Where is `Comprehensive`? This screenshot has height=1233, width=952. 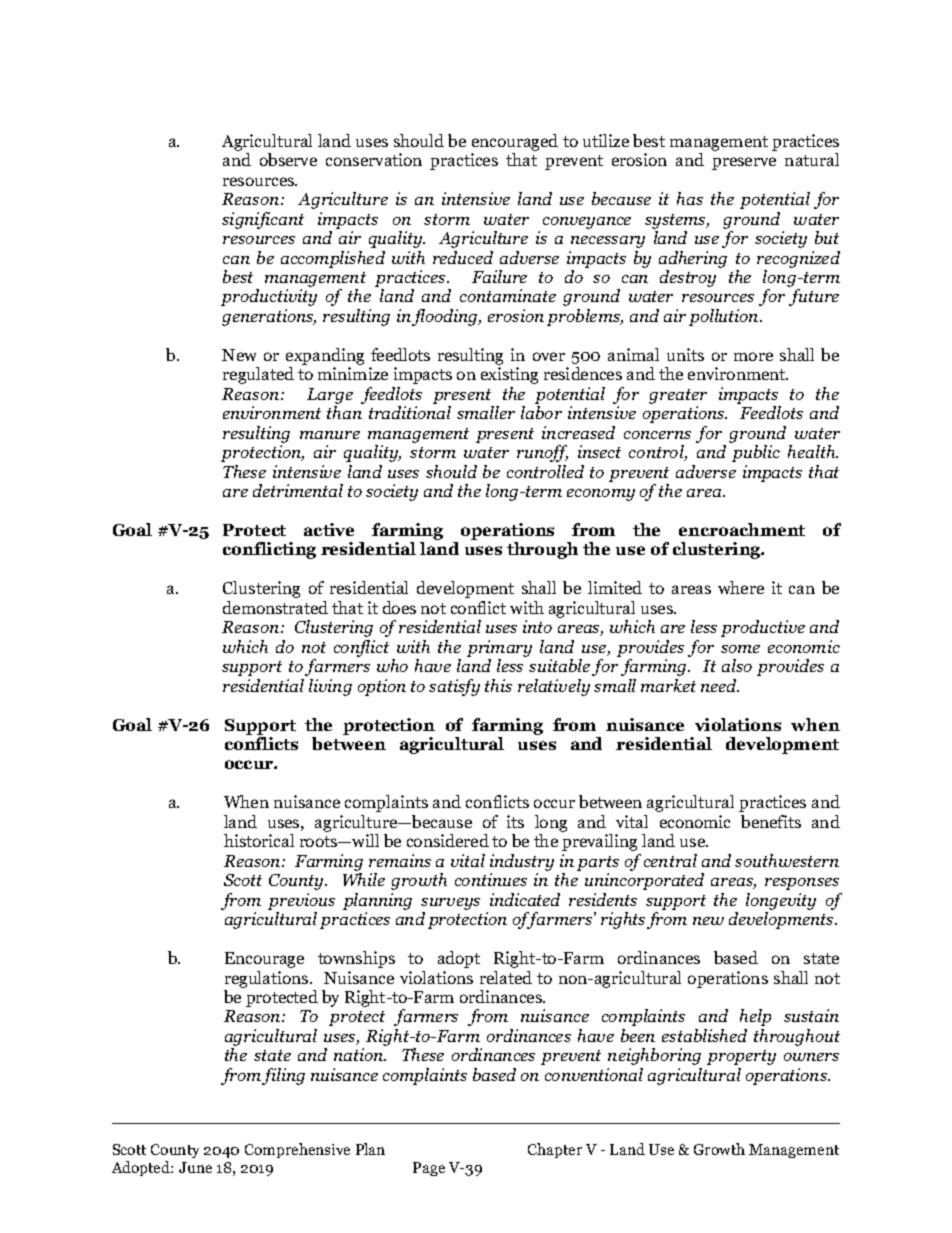
Comprehensive is located at coordinates (297, 1150).
